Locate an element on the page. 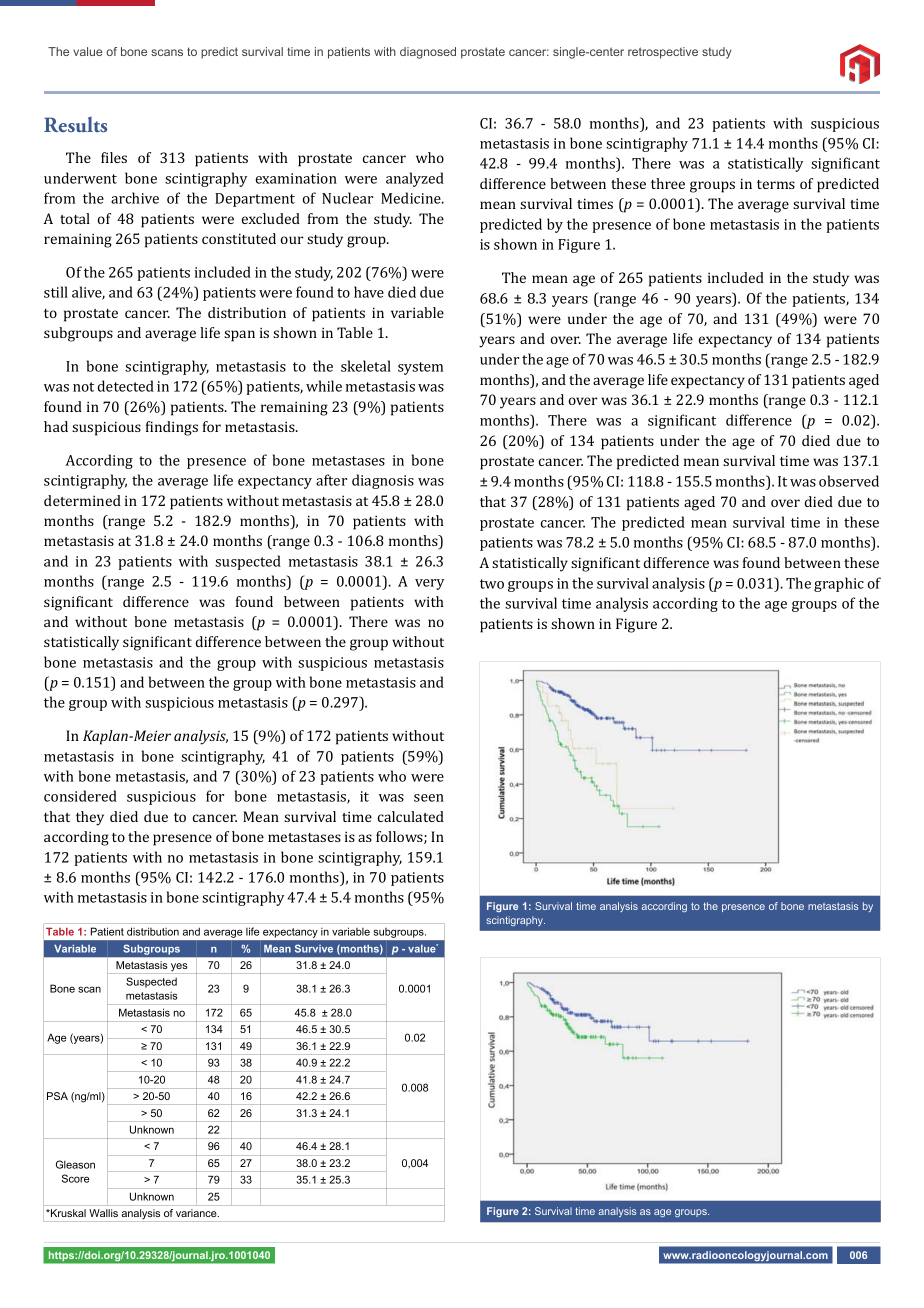 The image size is (924, 1308). determined is located at coordinates (82, 500).
